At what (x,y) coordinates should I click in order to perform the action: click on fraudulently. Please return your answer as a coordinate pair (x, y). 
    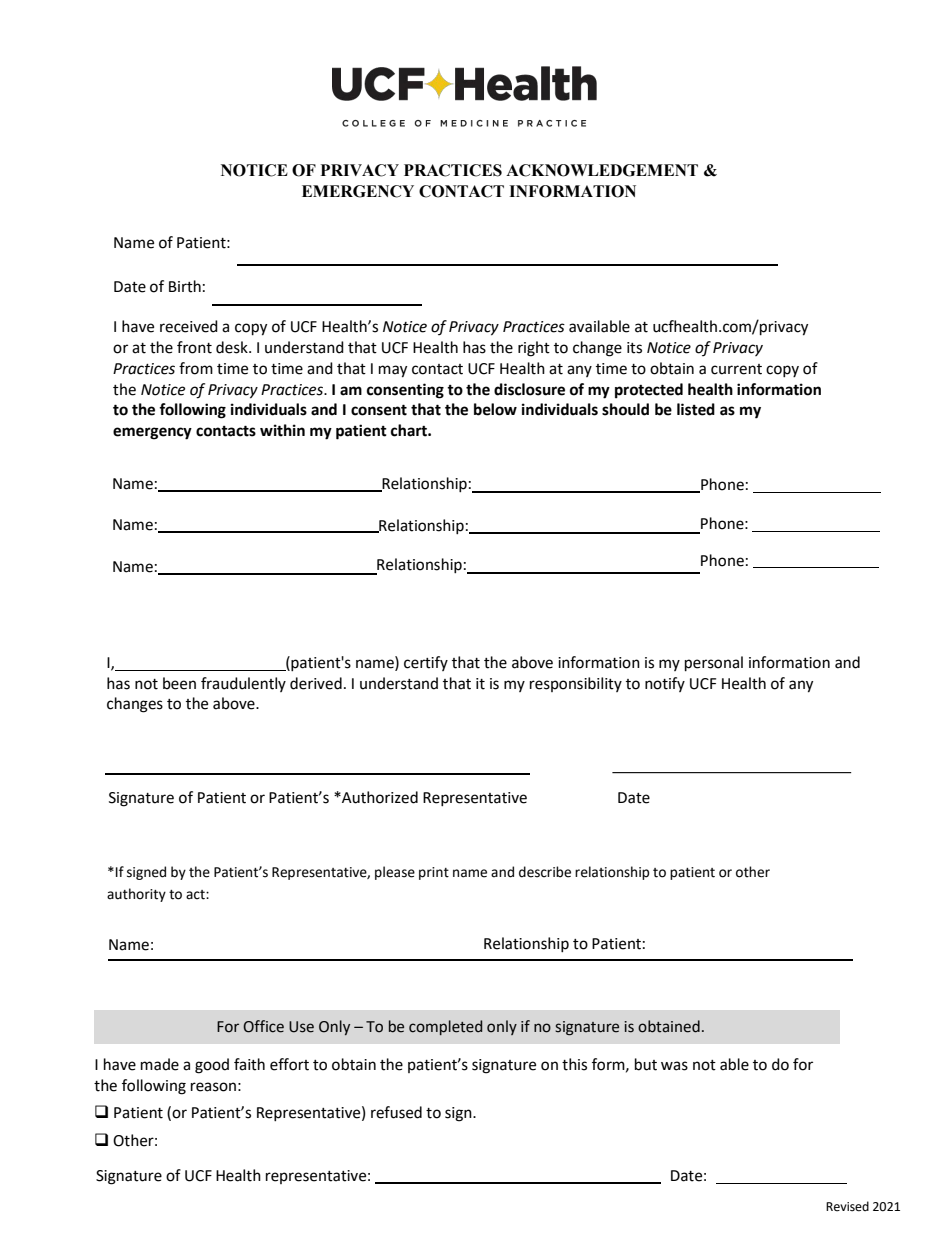
    Looking at the image, I should click on (243, 684).
